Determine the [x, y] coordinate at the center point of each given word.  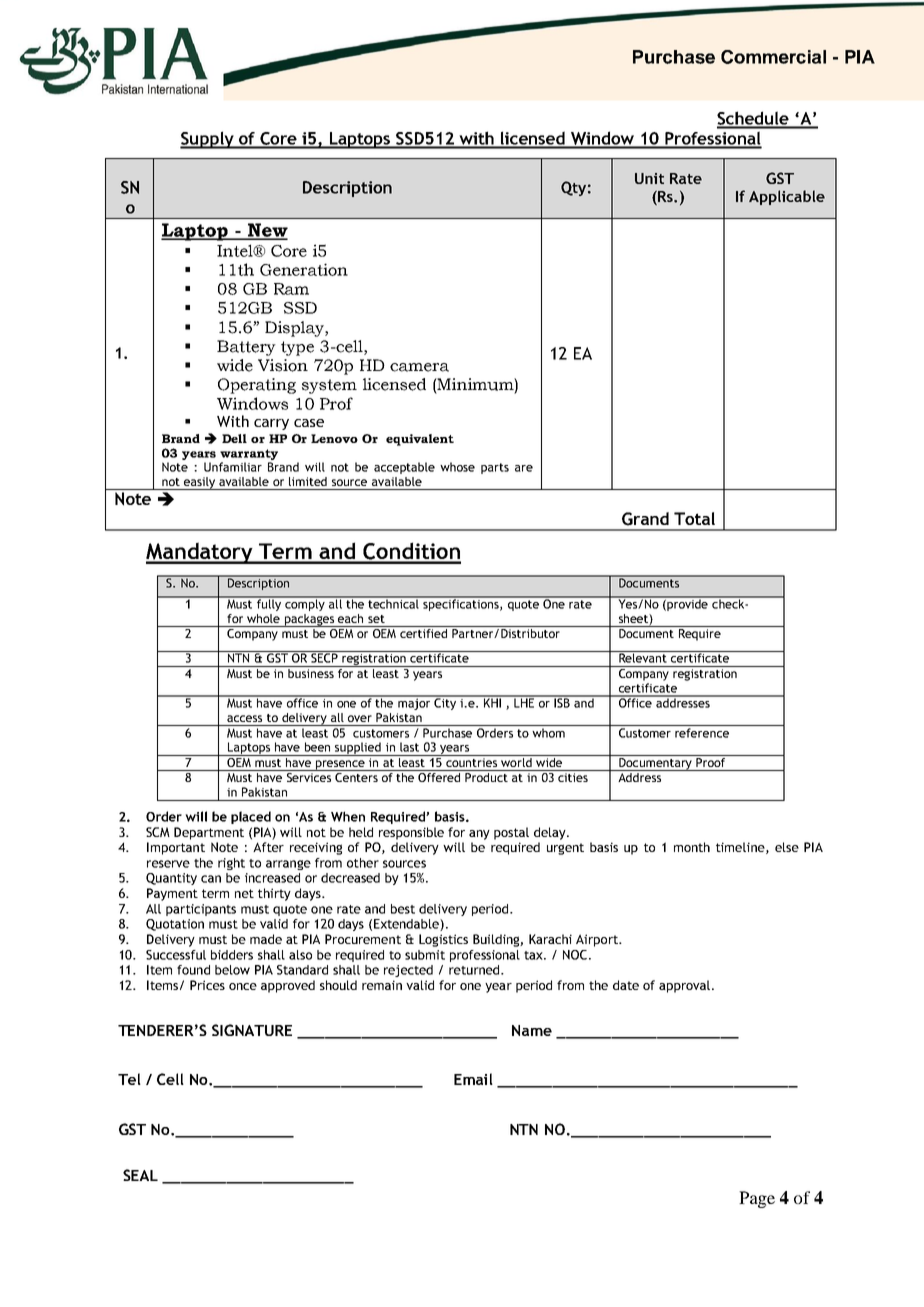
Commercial [773, 57]
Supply [208, 140]
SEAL [140, 1175]
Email [473, 1079]
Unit [649, 178]
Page [757, 1199]
